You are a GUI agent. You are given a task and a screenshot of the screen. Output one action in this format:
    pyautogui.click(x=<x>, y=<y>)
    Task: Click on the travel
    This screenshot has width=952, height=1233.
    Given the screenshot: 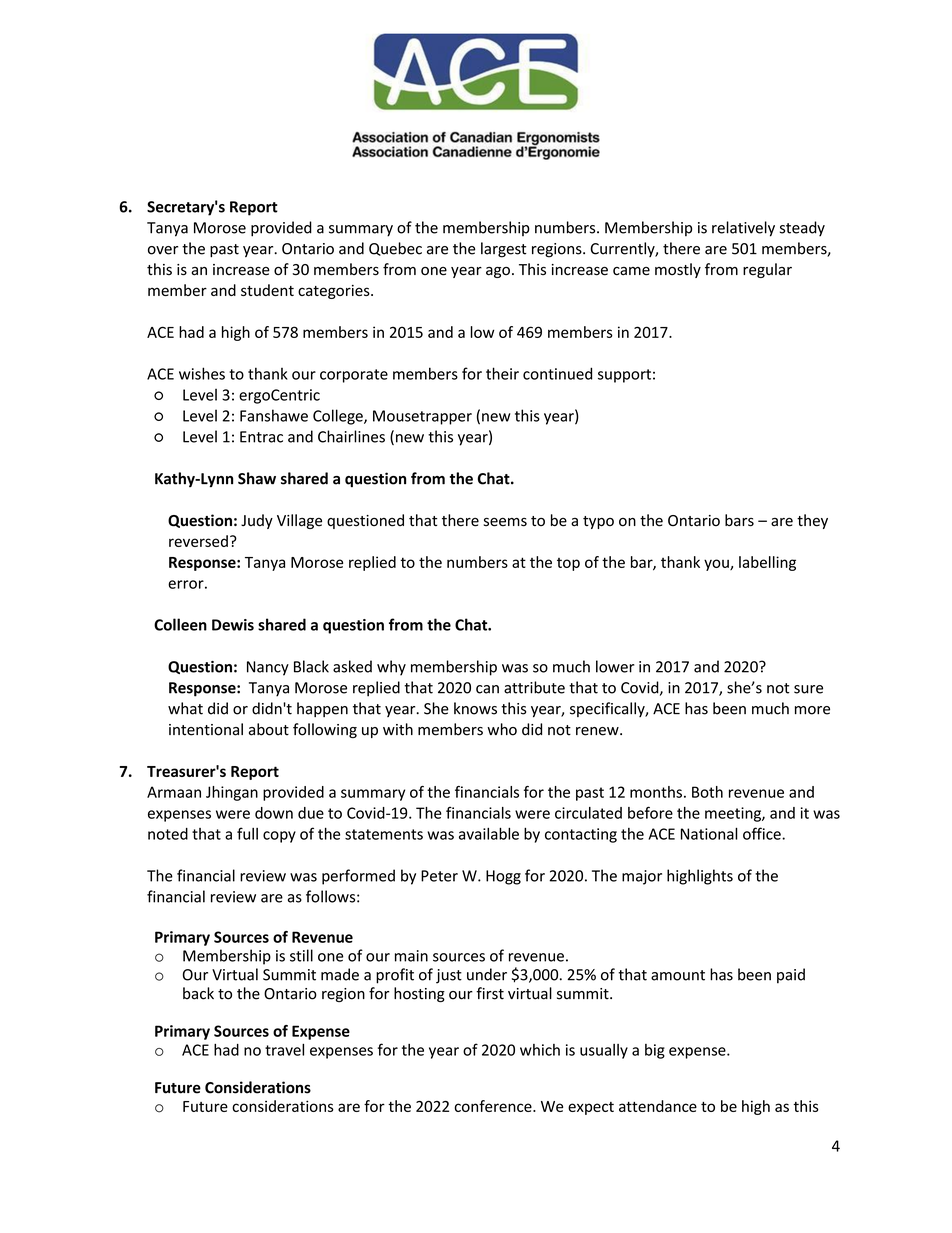 What is the action you would take?
    pyautogui.click(x=284, y=1049)
